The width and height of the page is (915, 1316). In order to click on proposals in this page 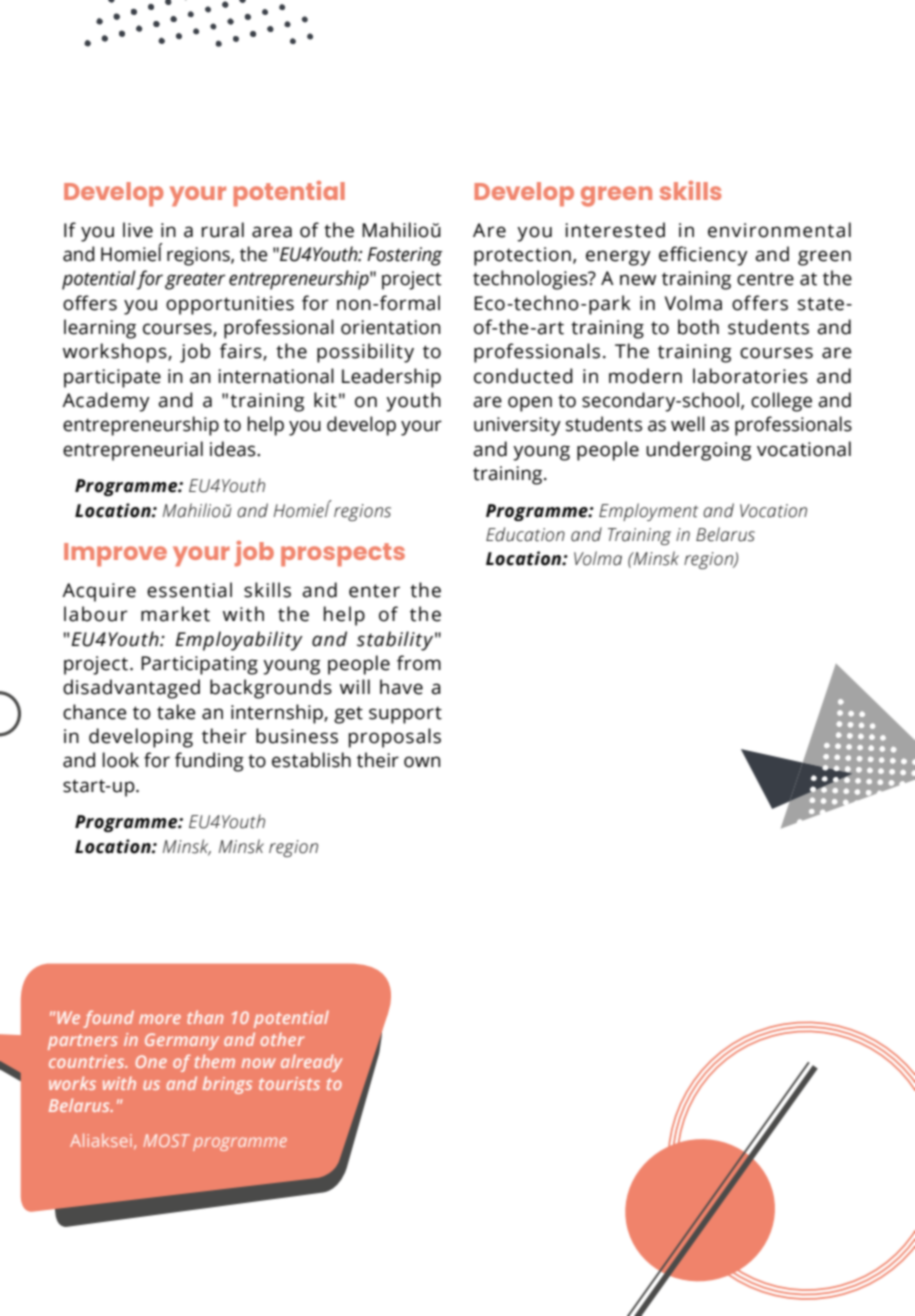, I will do `click(395, 738)`.
